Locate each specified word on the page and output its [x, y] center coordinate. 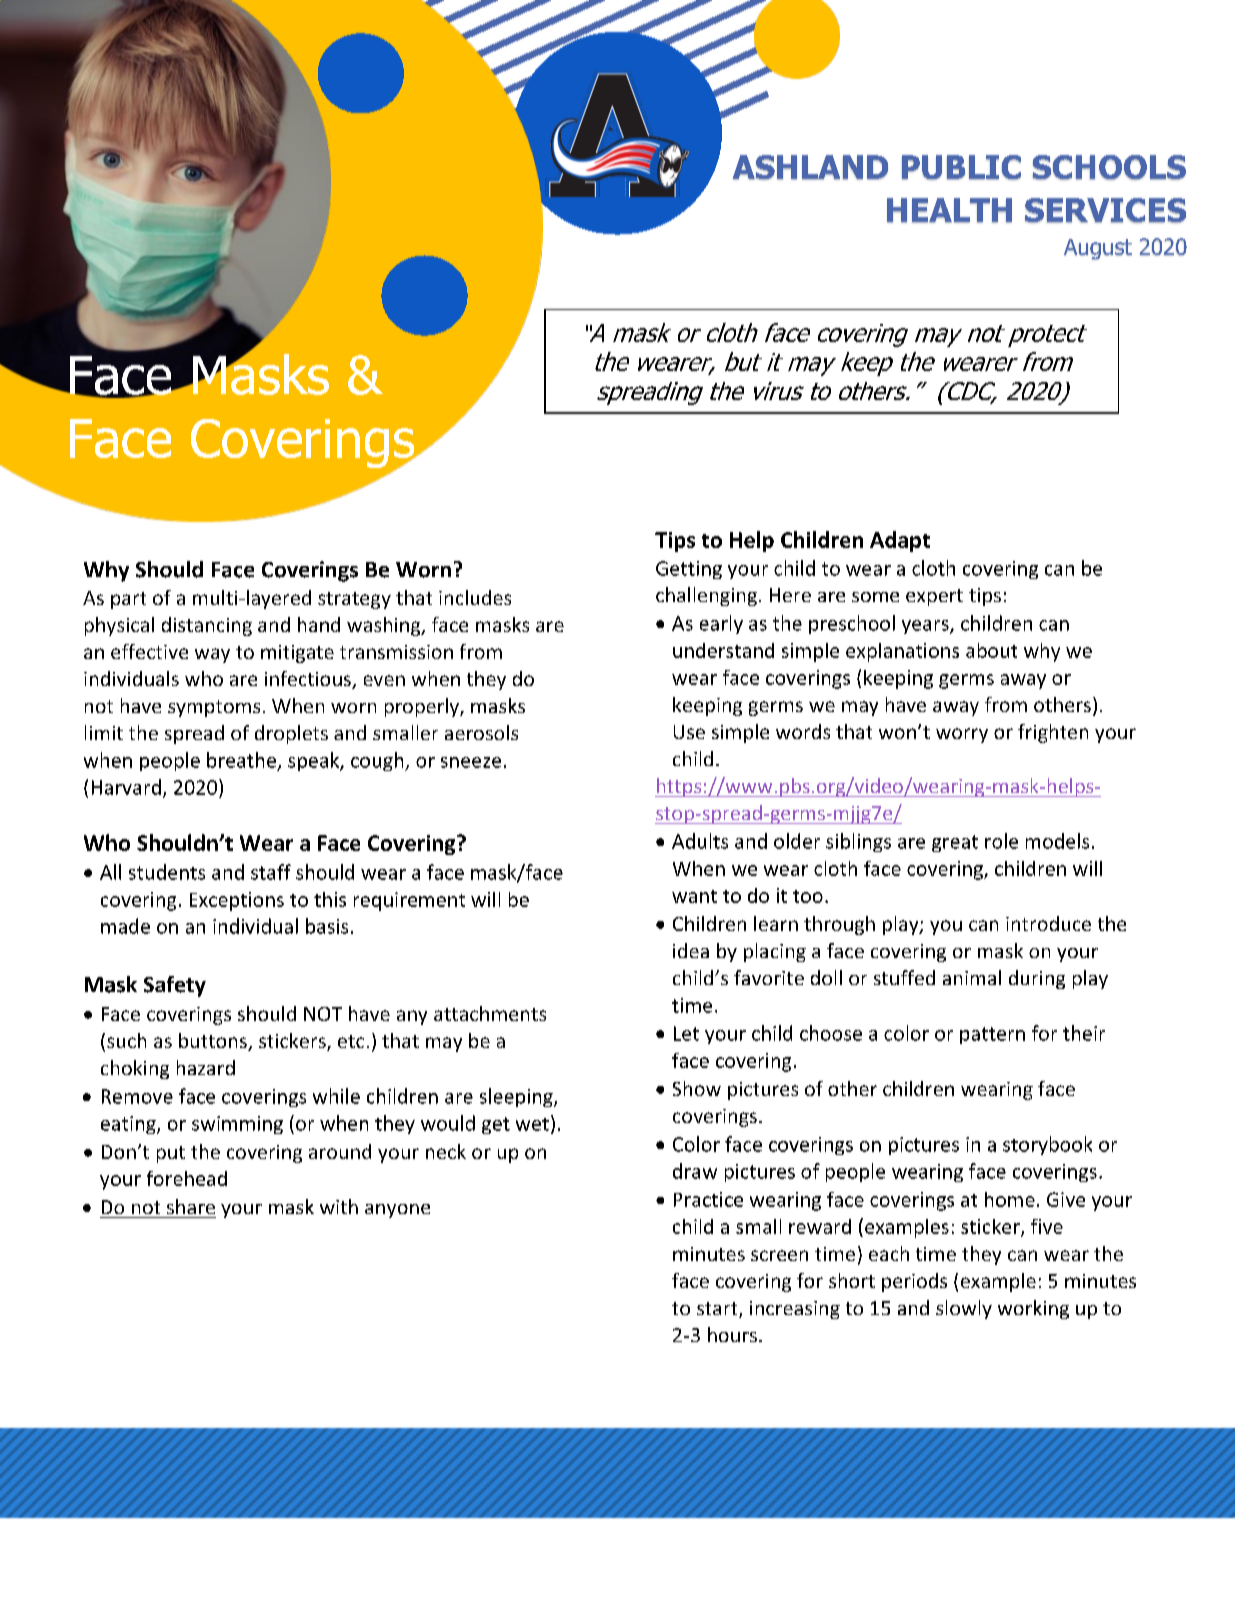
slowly [964, 1309]
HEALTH [949, 210]
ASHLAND [810, 167]
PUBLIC [961, 167]
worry [962, 735]
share [191, 1206]
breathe [241, 760]
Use [689, 732]
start [718, 1310]
